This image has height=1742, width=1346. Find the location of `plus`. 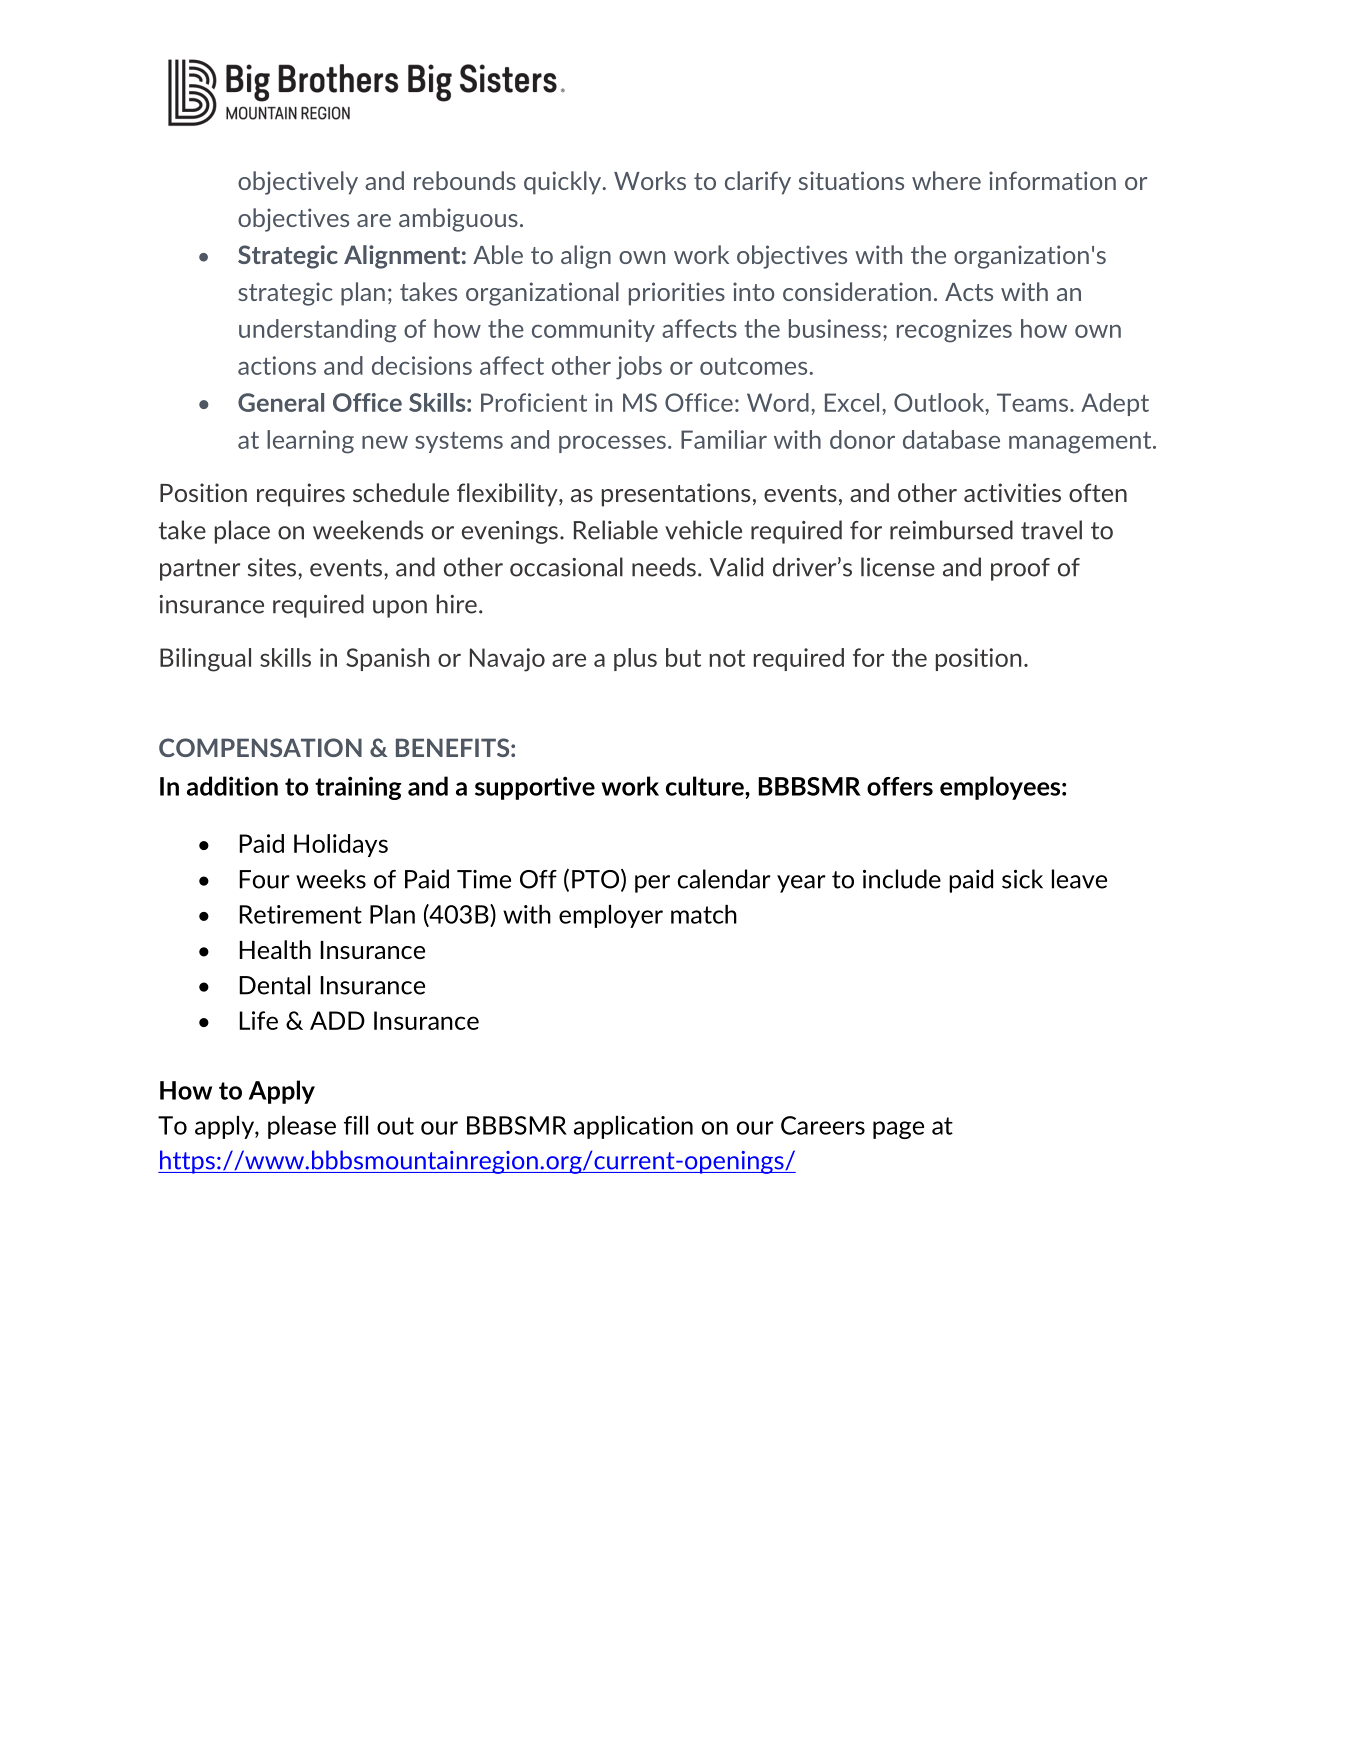

plus is located at coordinates (635, 659).
